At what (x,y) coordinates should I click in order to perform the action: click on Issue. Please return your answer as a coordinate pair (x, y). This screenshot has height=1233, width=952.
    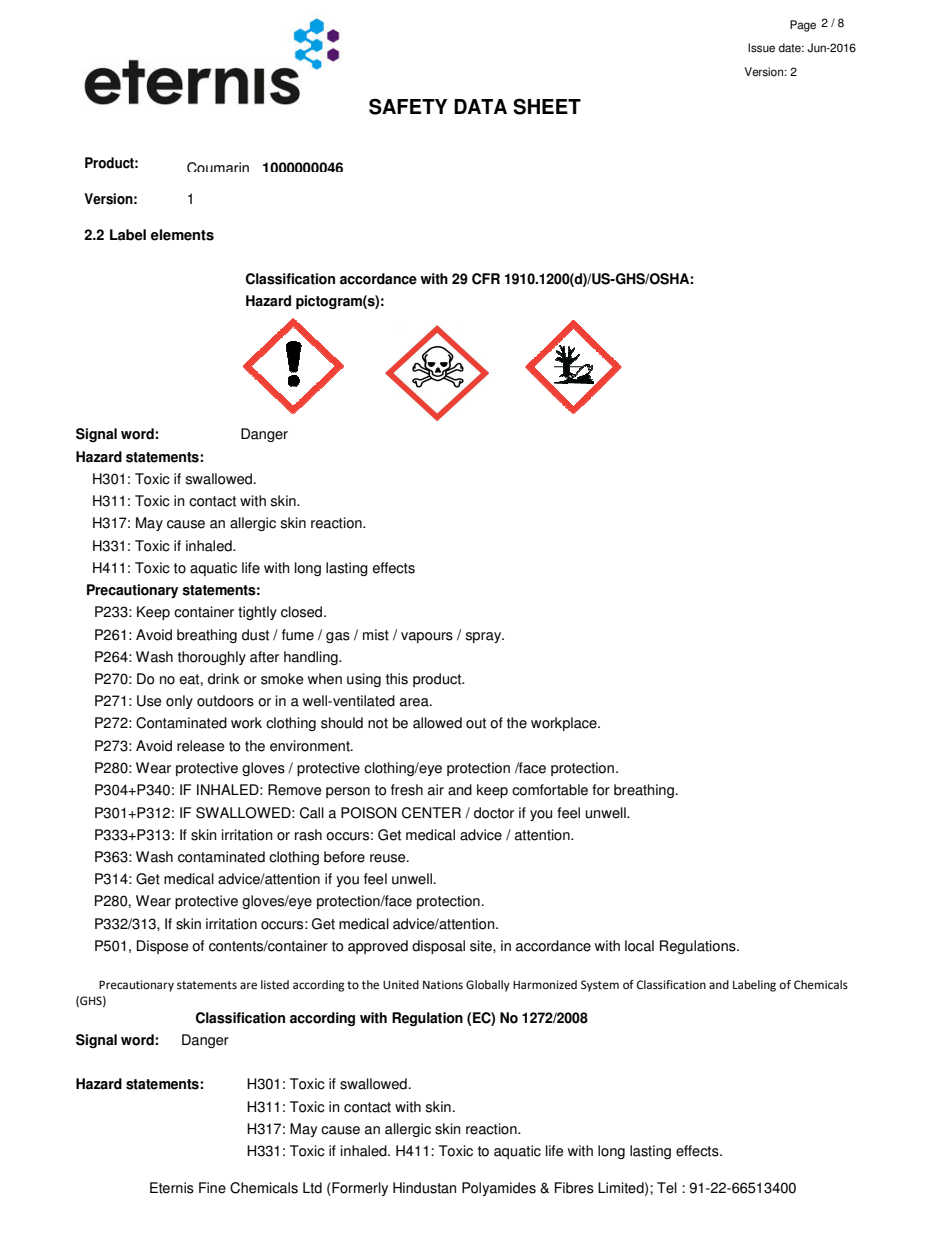
    Looking at the image, I should click on (761, 48).
